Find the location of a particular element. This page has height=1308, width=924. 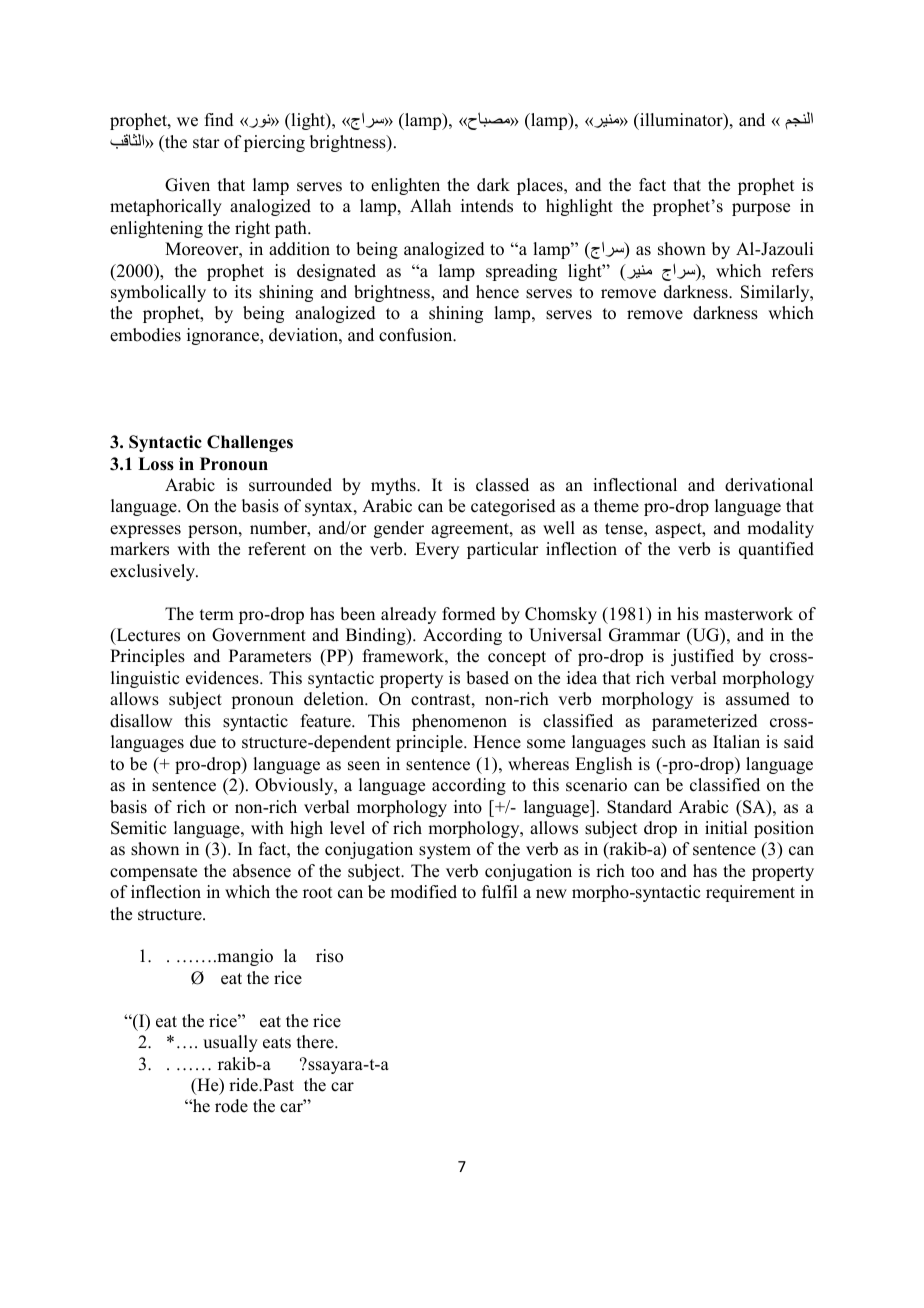

formed is located at coordinates (469, 614).
